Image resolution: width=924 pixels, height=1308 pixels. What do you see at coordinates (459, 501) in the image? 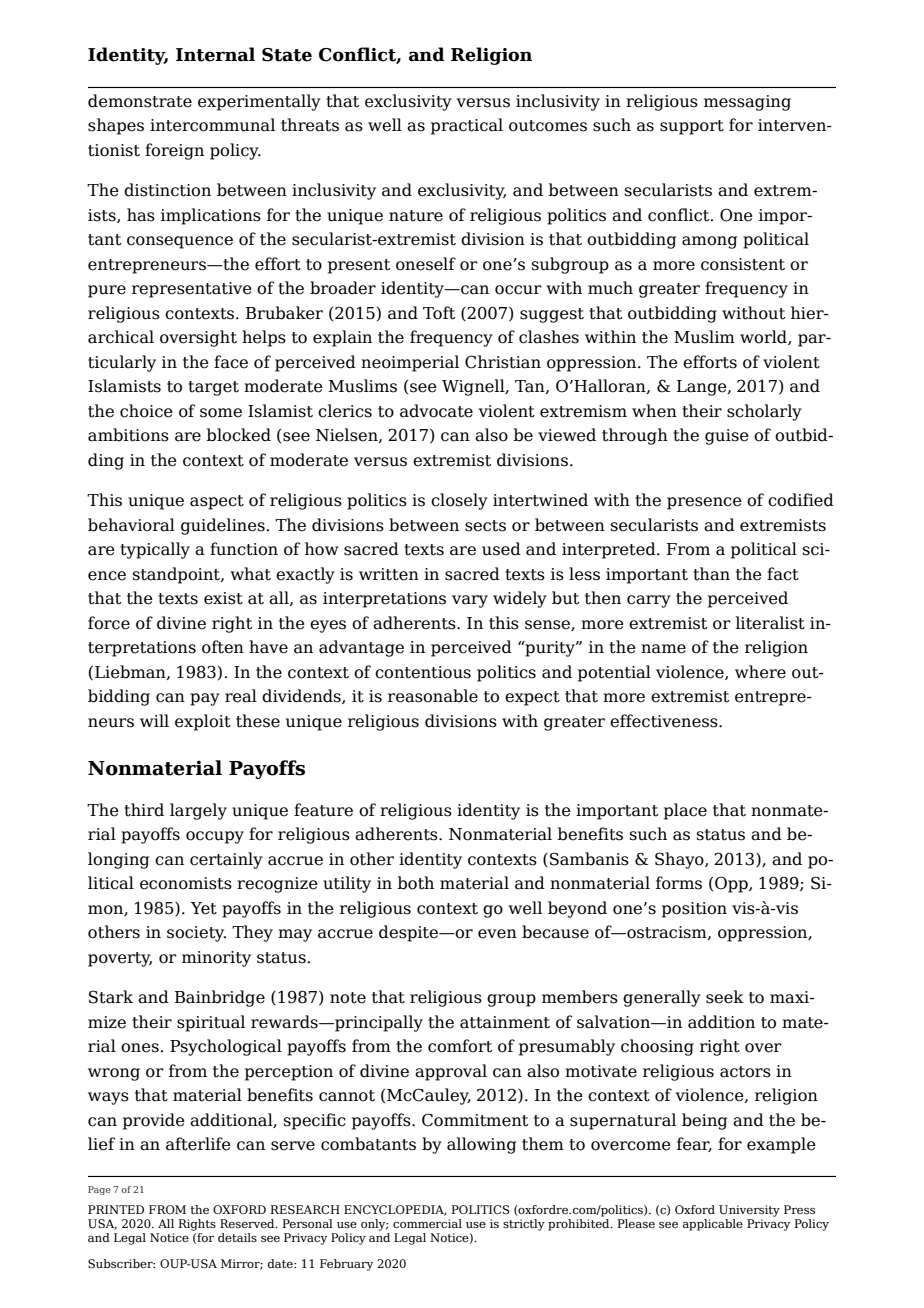
I see `closely` at bounding box center [459, 501].
